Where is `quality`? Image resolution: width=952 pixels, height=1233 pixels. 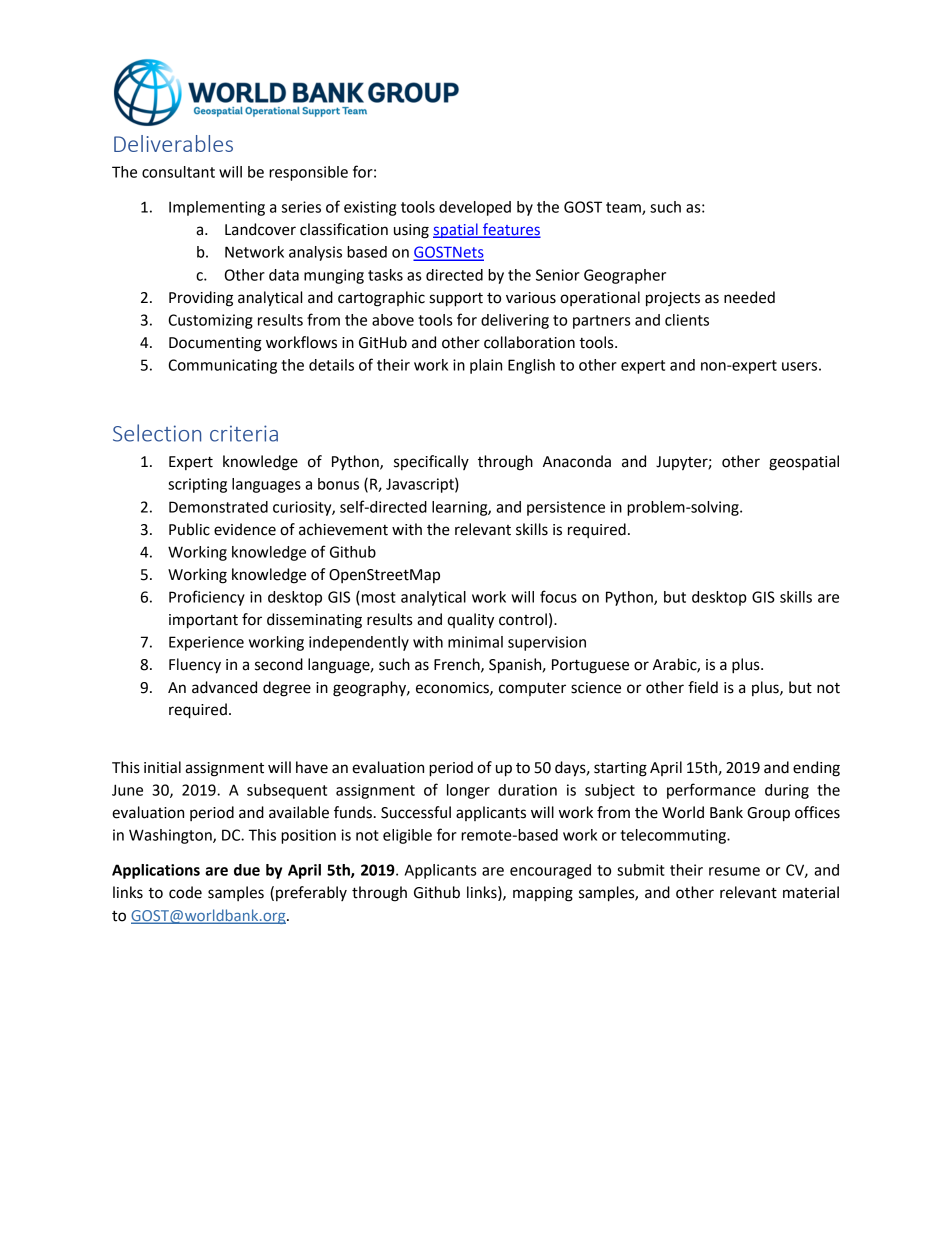 quality is located at coordinates (470, 621).
